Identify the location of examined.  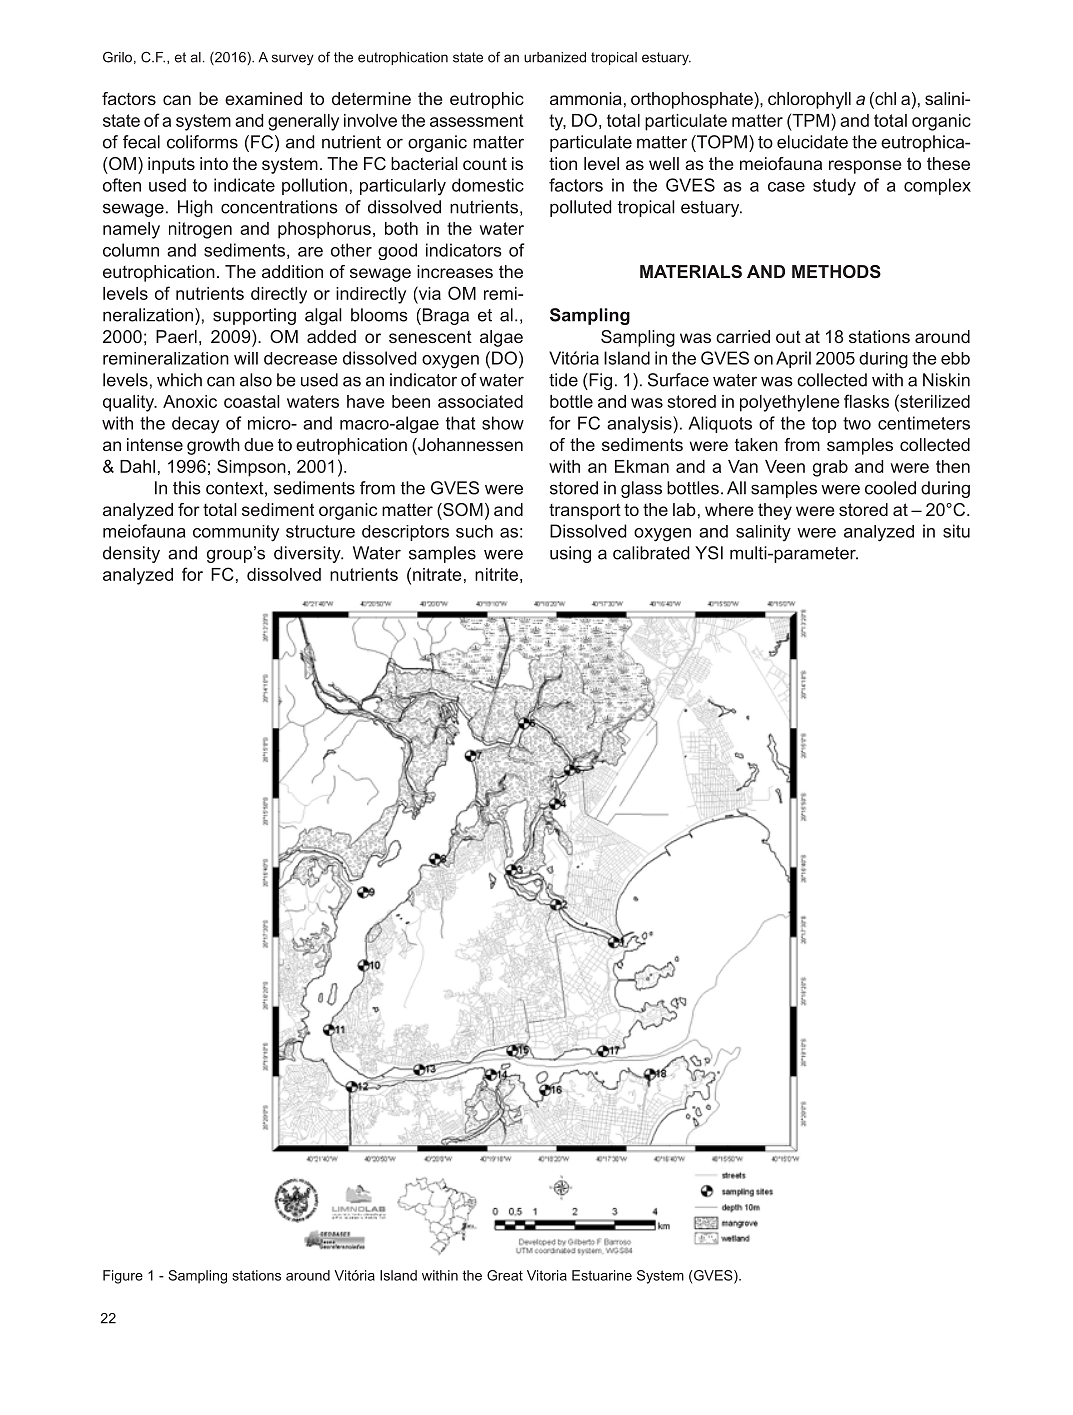
(263, 98).
